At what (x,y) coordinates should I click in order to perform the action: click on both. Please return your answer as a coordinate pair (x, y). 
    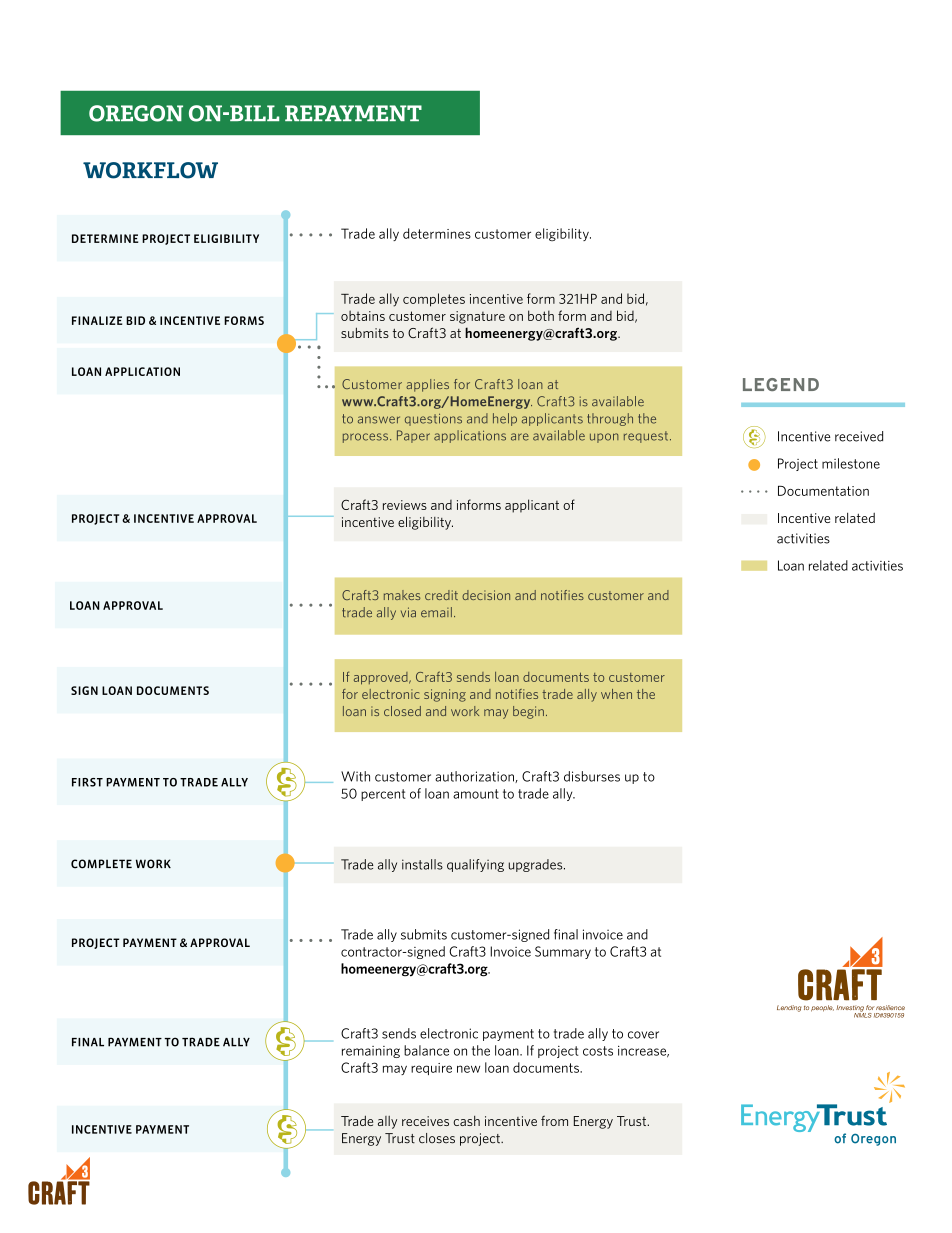
    Looking at the image, I should click on (541, 315).
